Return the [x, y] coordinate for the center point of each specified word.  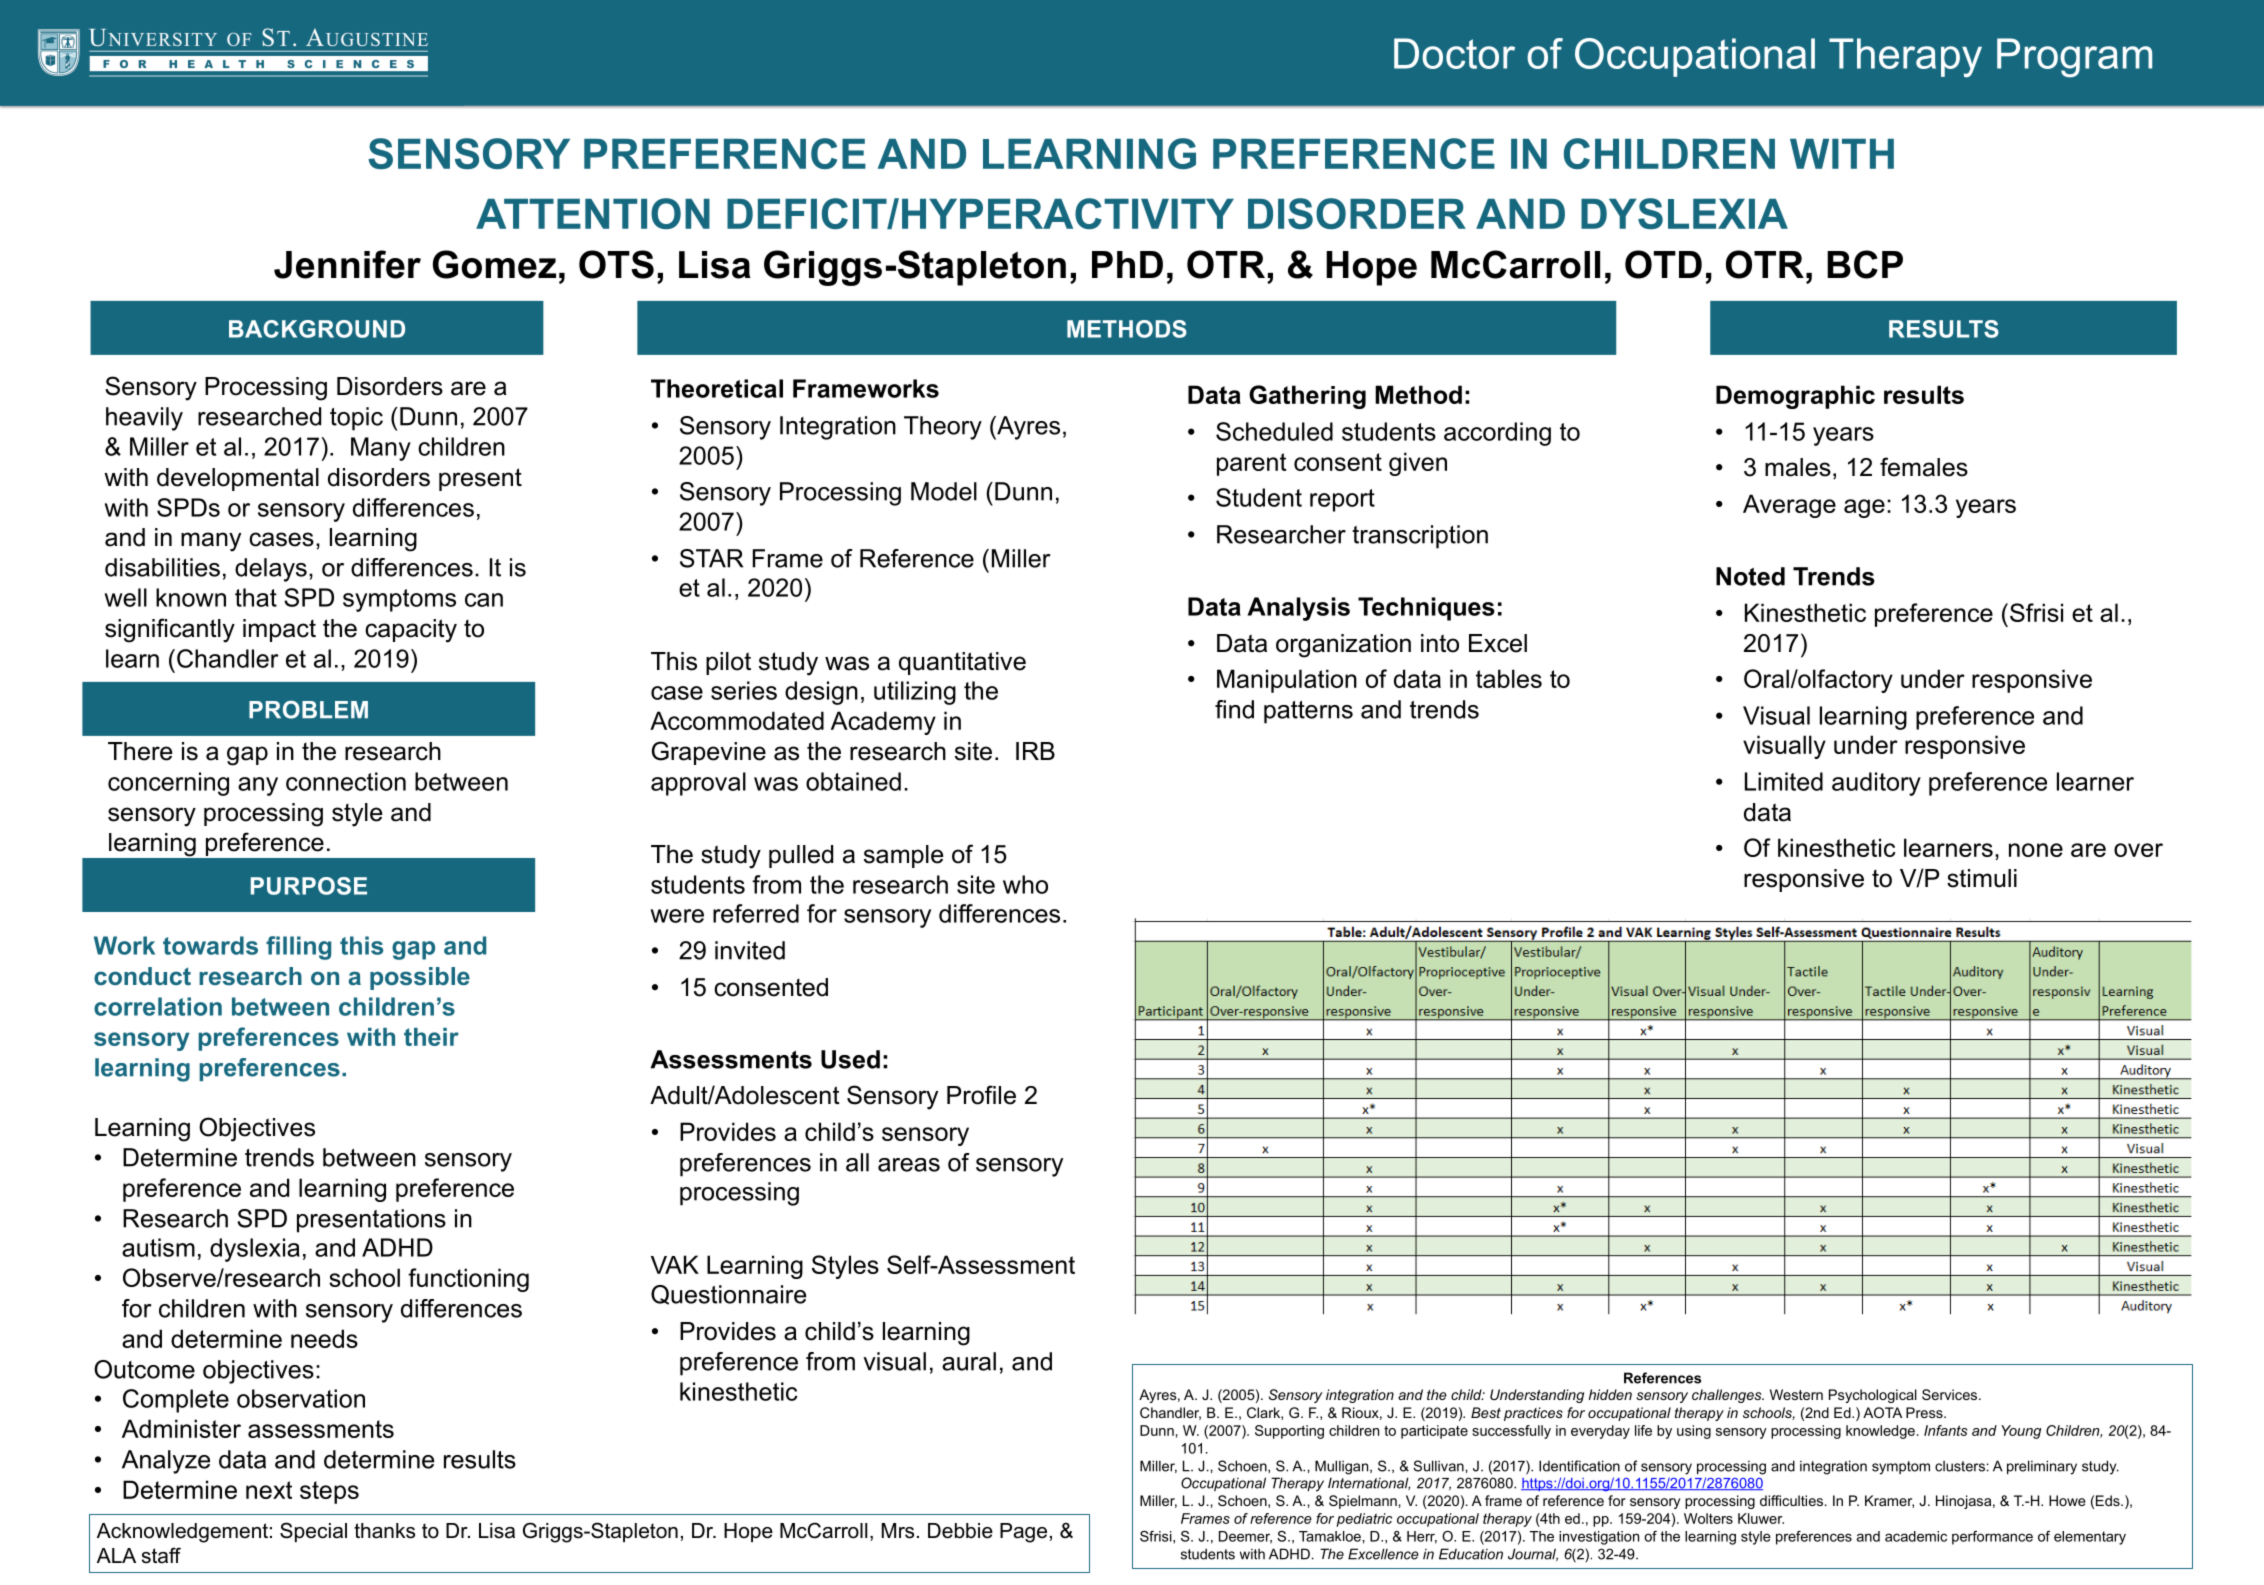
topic [356, 419]
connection [346, 781]
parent [1251, 464]
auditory [1876, 784]
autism [158, 1247]
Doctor [1454, 53]
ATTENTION [593, 213]
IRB [1035, 751]
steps [329, 1492]
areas [909, 1165]
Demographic [1795, 397]
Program [2074, 58]
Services [1951, 1394]
